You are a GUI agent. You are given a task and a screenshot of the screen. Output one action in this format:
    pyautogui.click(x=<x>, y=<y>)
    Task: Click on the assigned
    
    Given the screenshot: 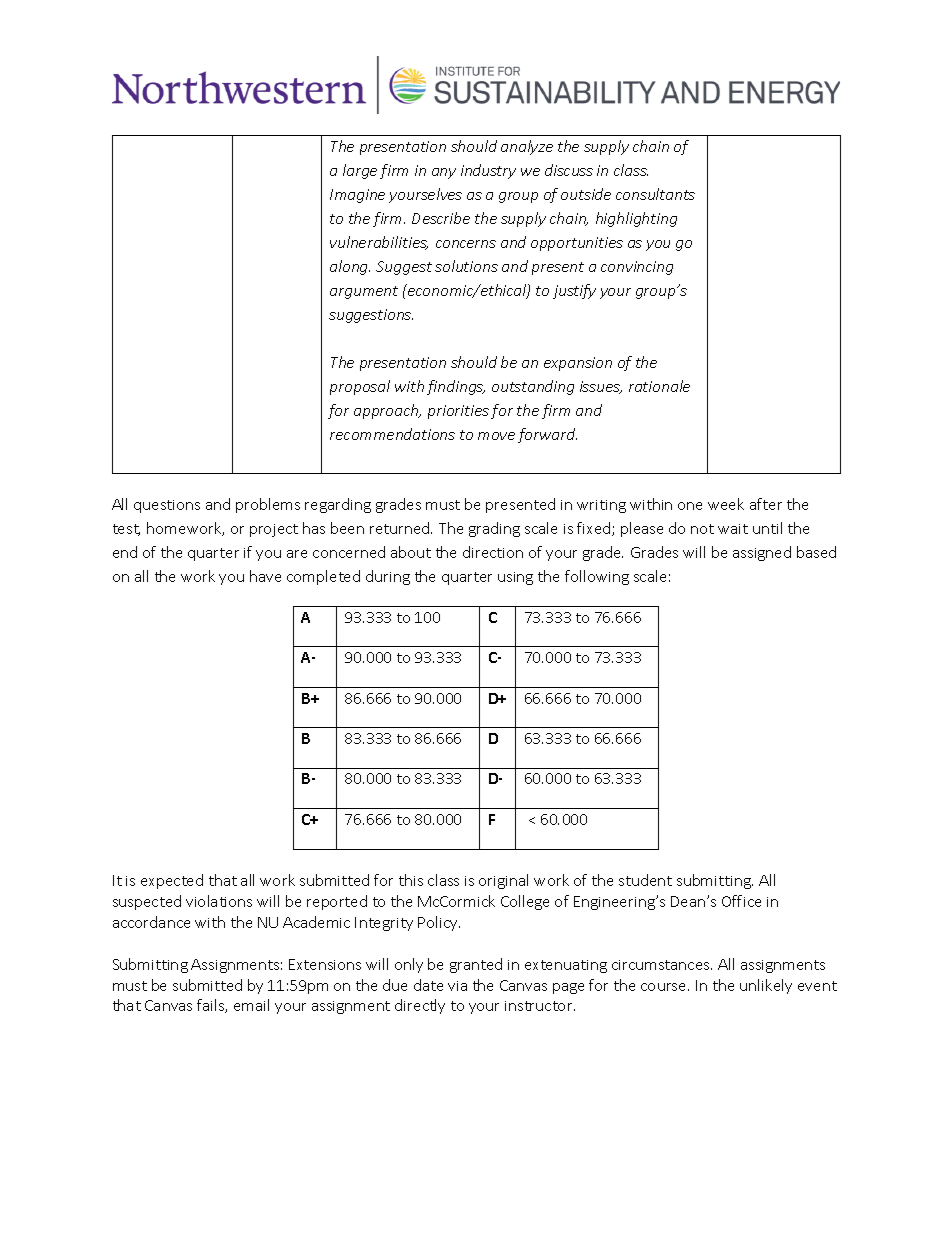 What is the action you would take?
    pyautogui.click(x=762, y=553)
